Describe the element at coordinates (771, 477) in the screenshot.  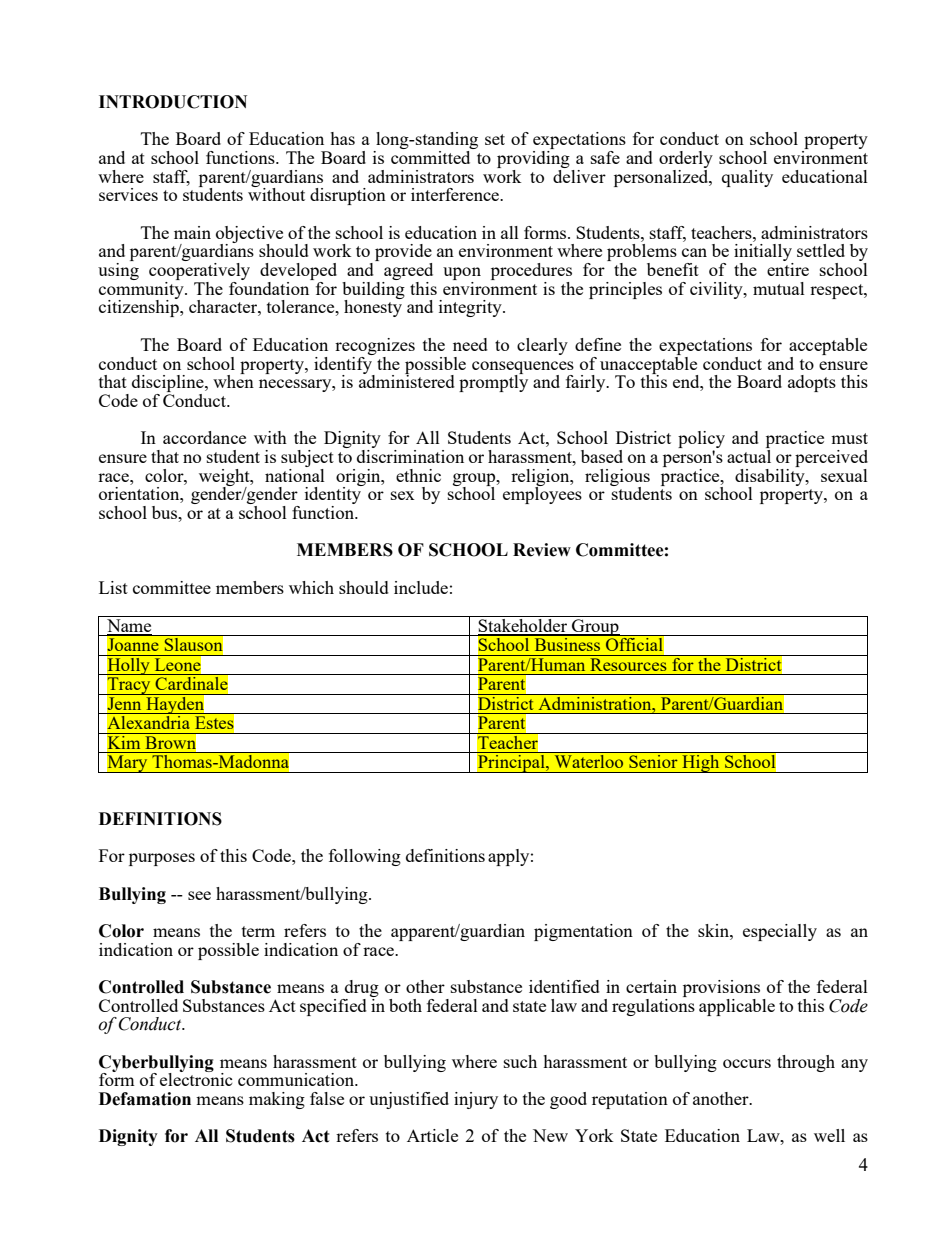
I see `disability` at that location.
